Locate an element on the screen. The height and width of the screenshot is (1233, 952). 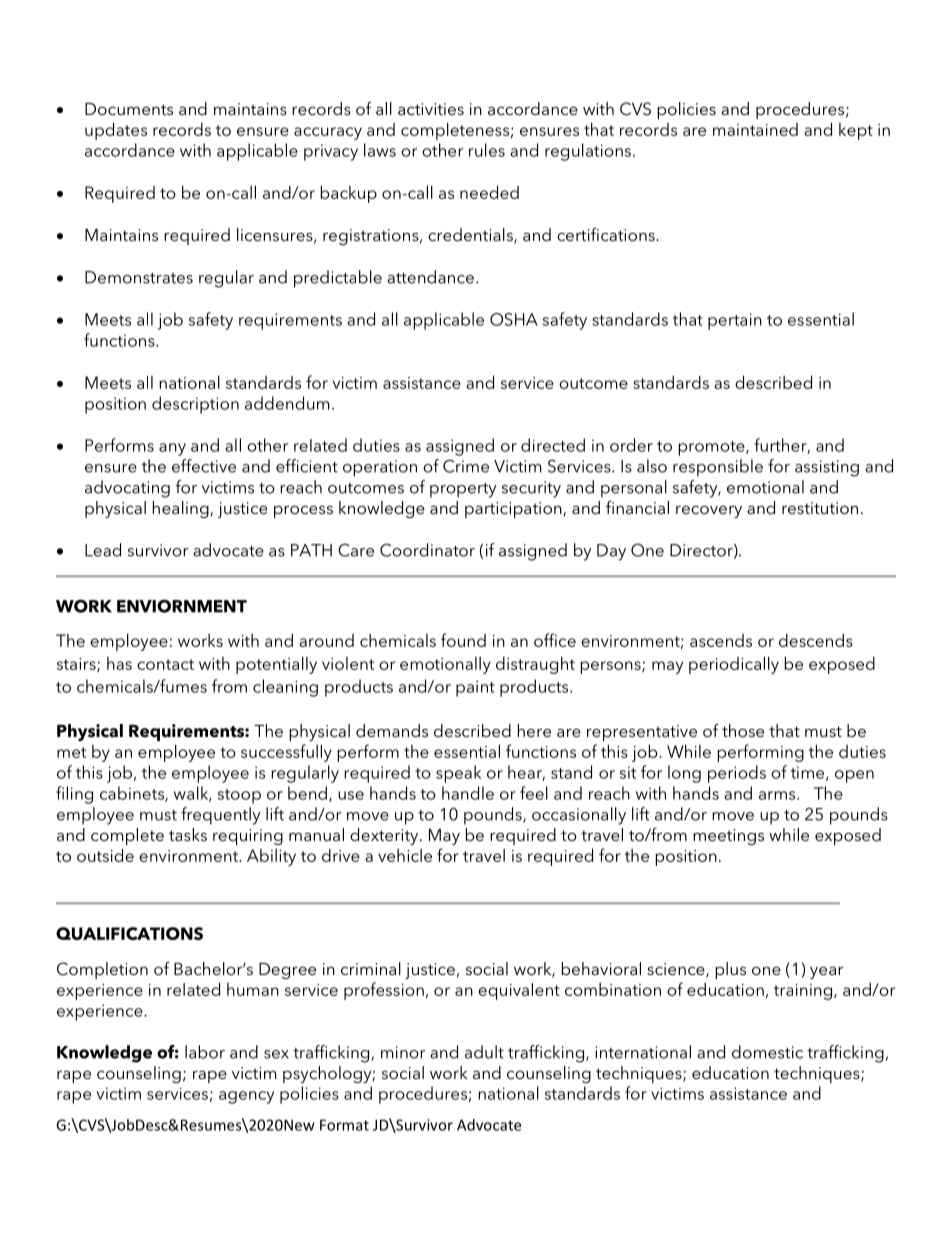
stoop is located at coordinates (239, 796).
